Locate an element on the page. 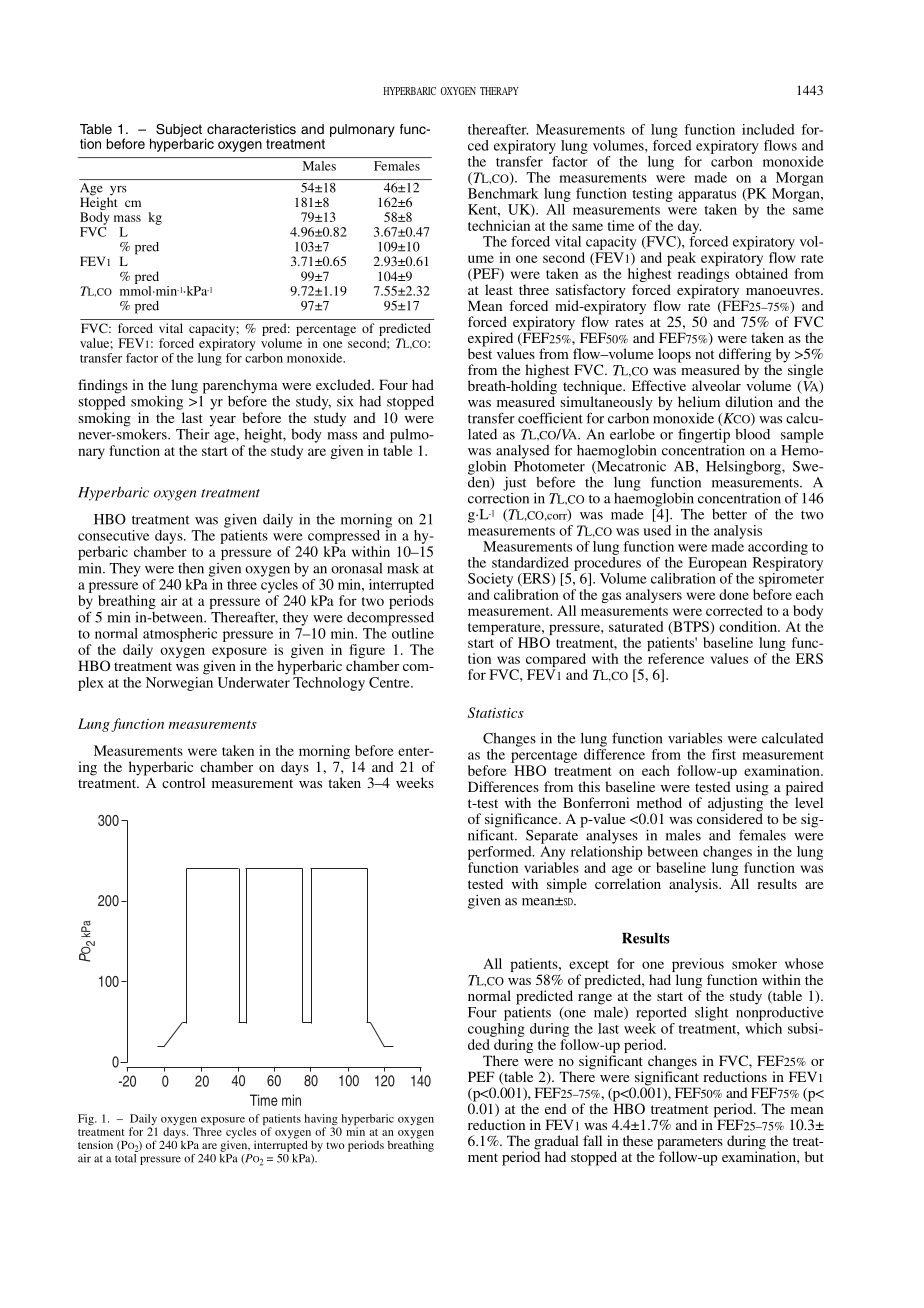 This document has height=1308, width=924. total is located at coordinates (126, 1157).
